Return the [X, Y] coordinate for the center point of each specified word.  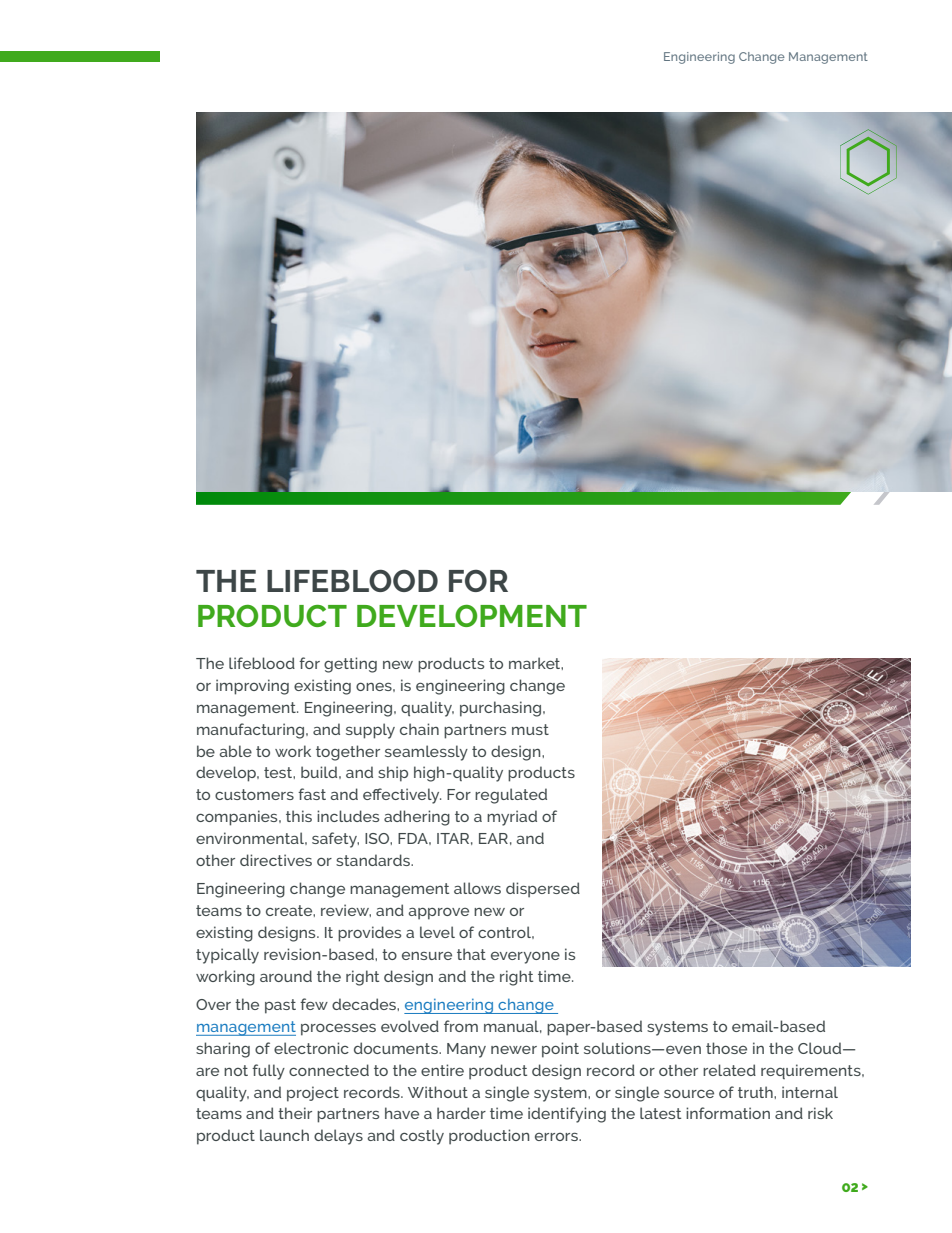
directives [276, 860]
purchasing [502, 709]
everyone [525, 957]
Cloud [821, 1048]
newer [514, 1049]
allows [477, 888]
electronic [311, 1048]
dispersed [543, 890]
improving [252, 687]
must [530, 729]
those [726, 1048]
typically [227, 956]
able [235, 751]
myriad [512, 818]
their [295, 1113]
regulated [511, 796]
